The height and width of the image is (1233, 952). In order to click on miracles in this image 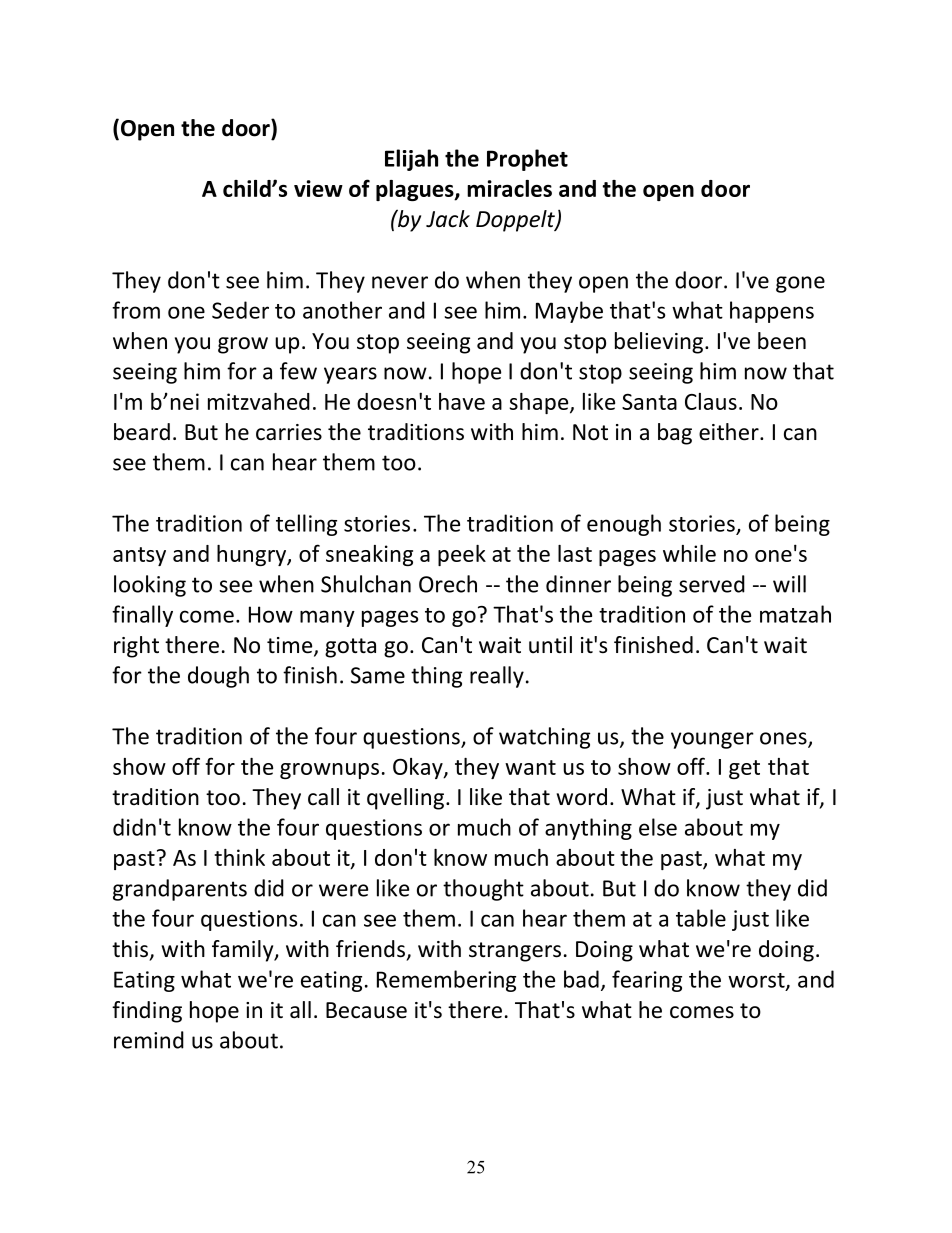, I will do `click(509, 188)`.
